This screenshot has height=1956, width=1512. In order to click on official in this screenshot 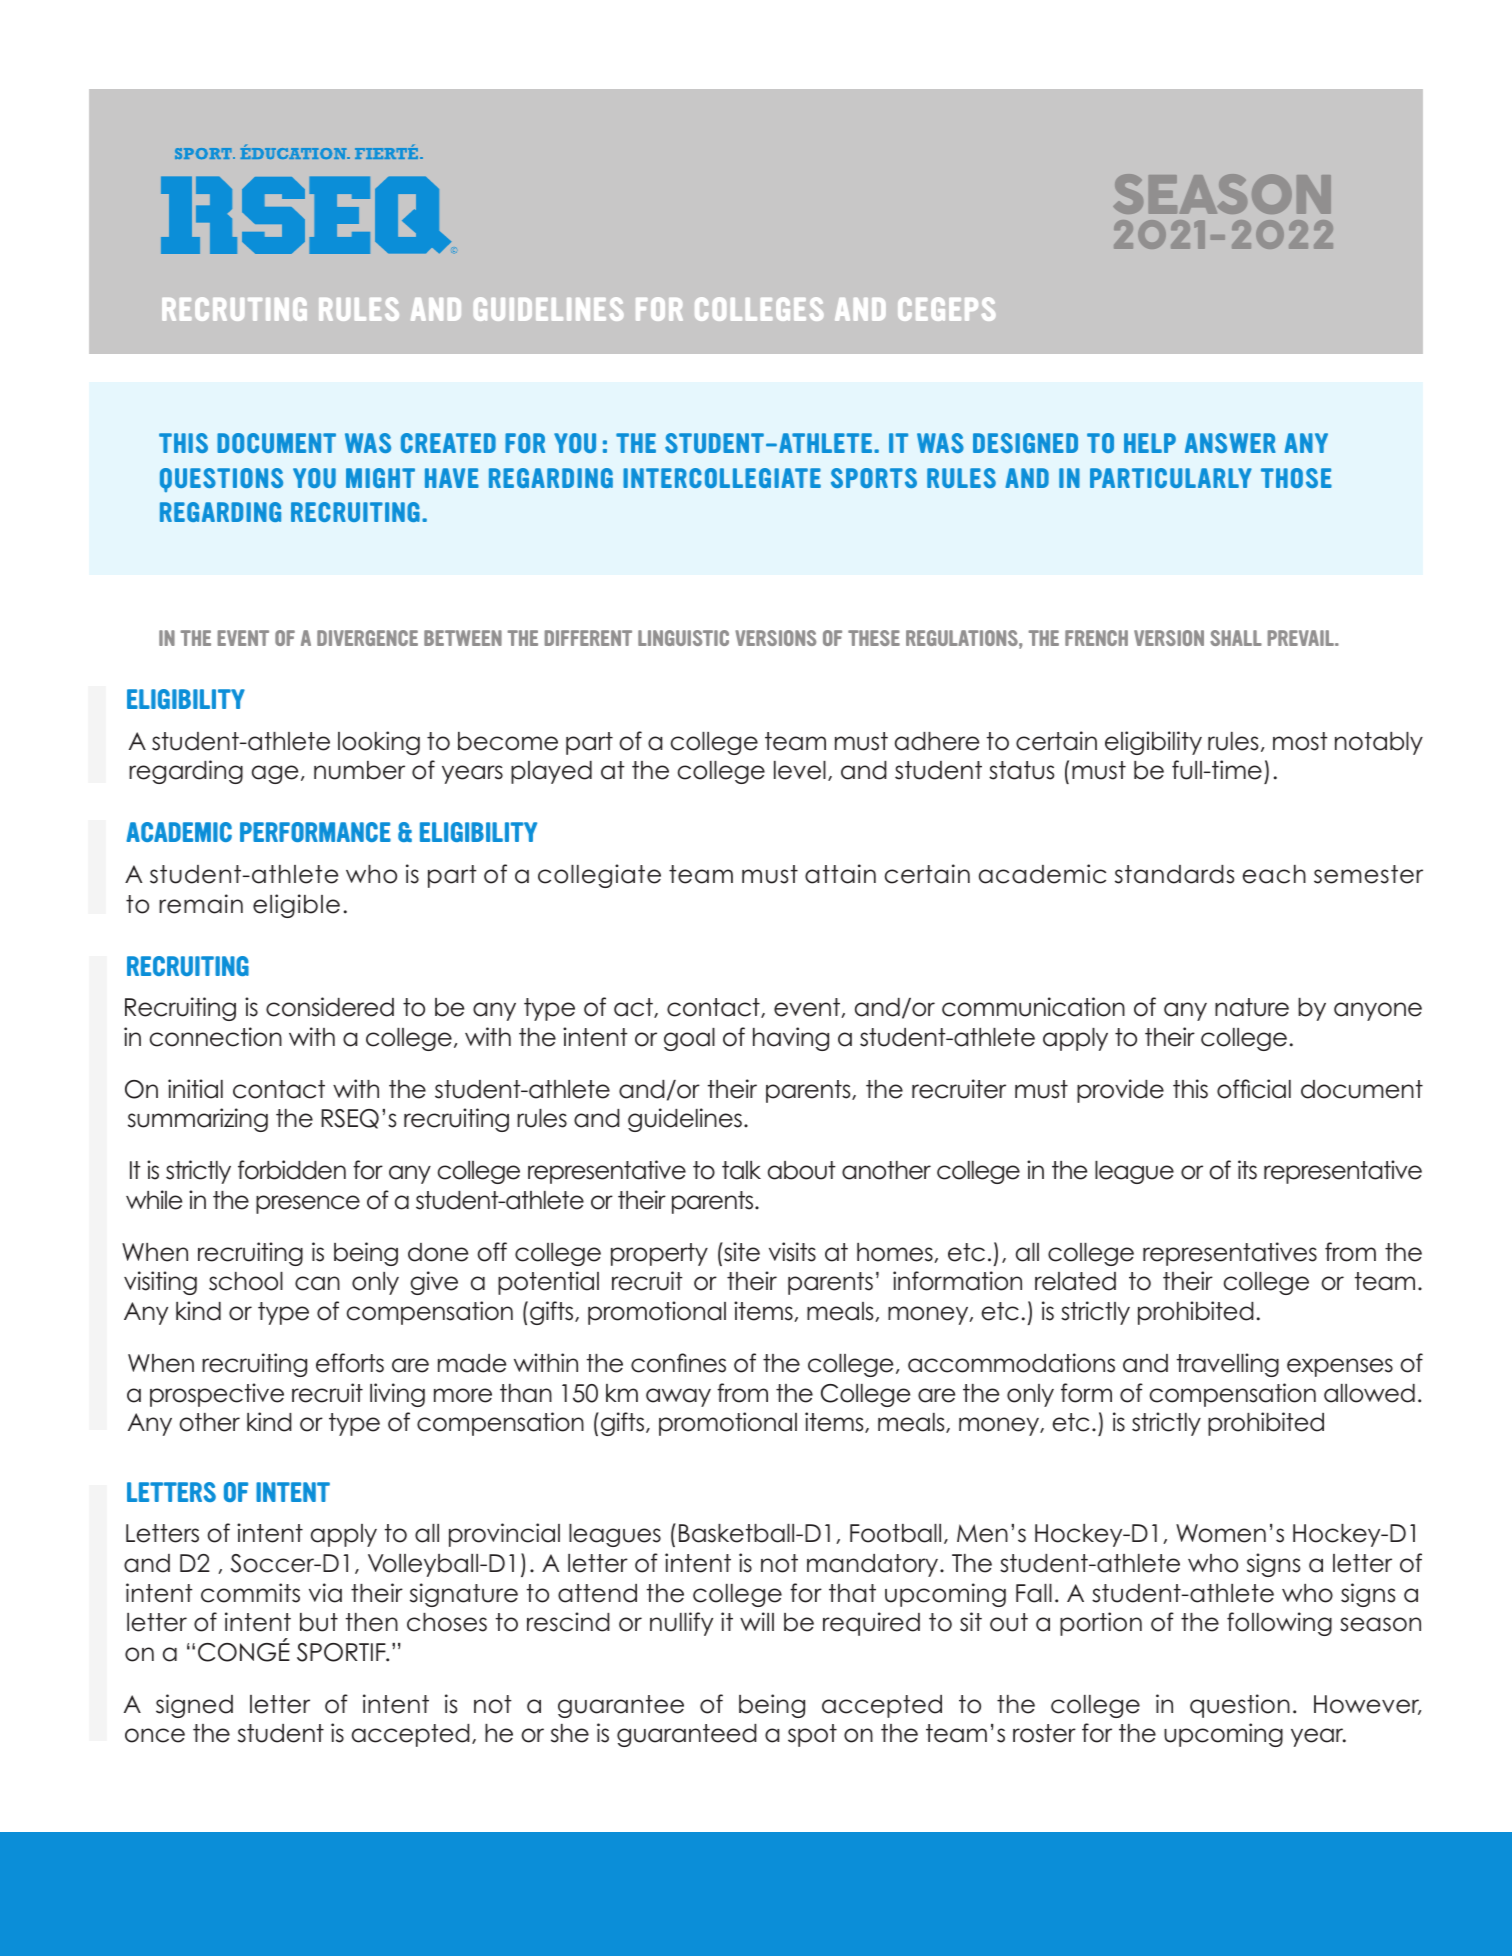, I will do `click(1254, 1089)`.
